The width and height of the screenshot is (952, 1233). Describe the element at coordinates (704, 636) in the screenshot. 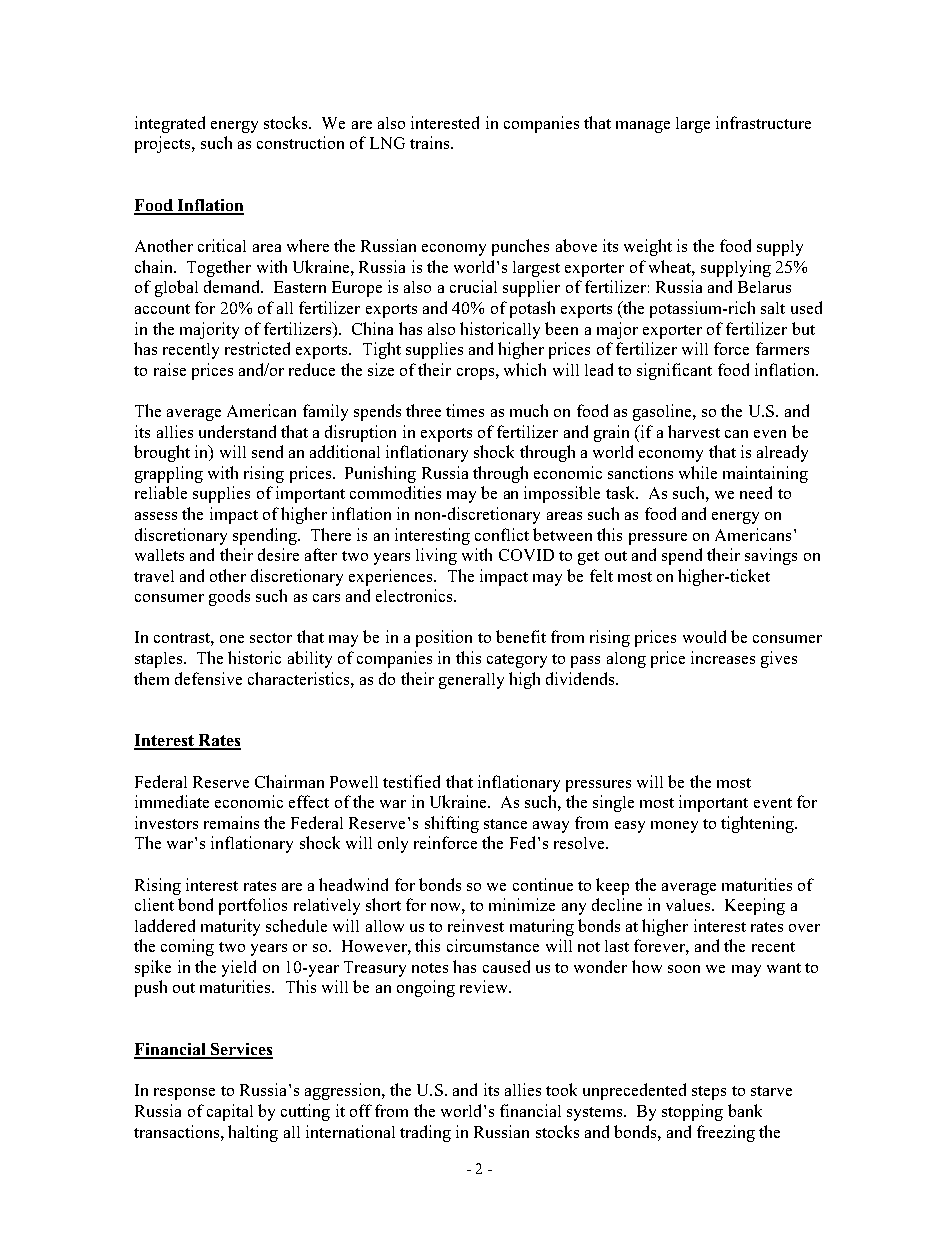

I see `would` at that location.
